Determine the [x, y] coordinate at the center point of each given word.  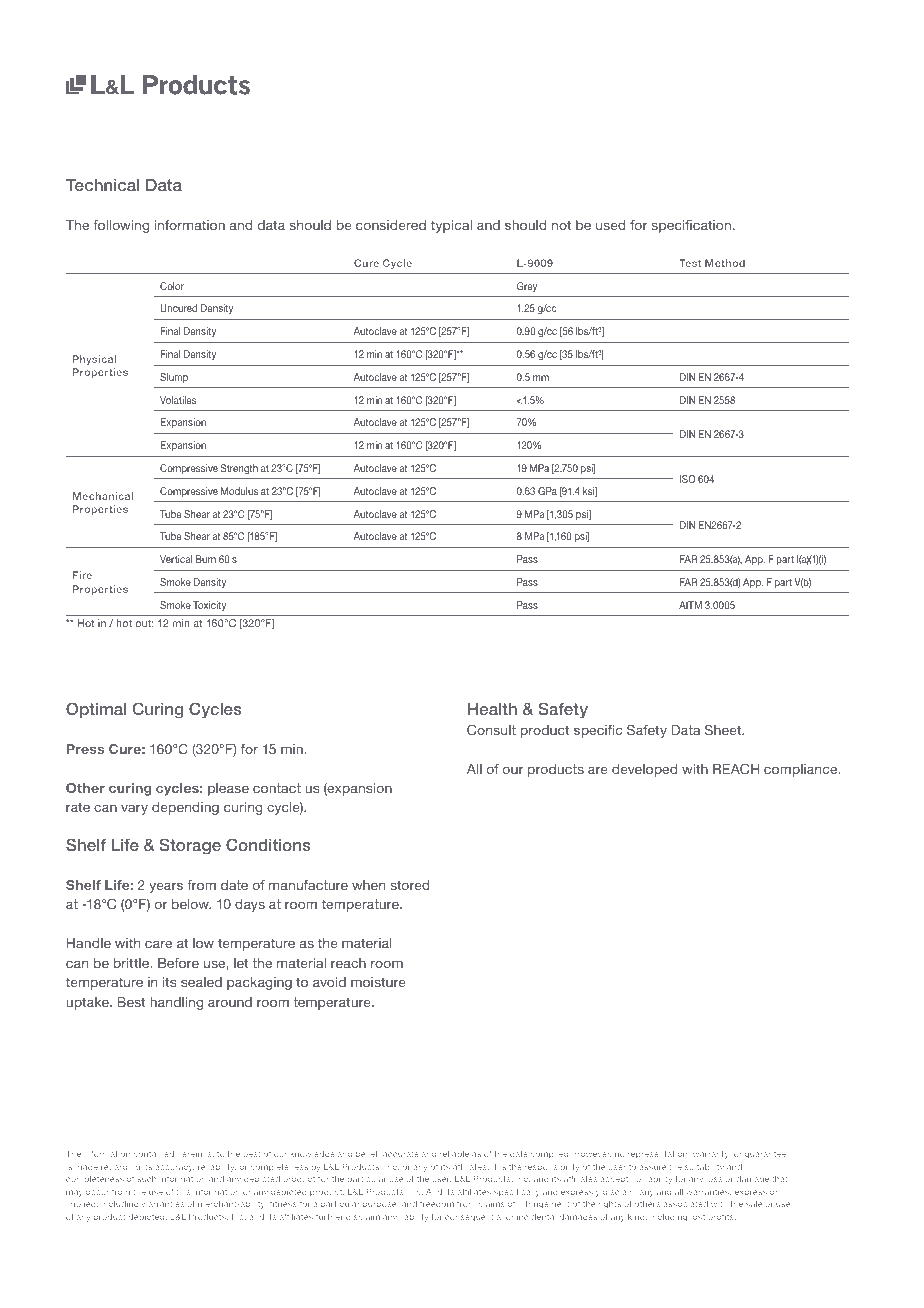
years [166, 887]
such [146, 1179]
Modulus [239, 491]
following [121, 226]
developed [644, 770]
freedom [437, 1204]
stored [410, 885]
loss [714, 1179]
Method [725, 263]
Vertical [176, 559]
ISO [688, 479]
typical [451, 226]
